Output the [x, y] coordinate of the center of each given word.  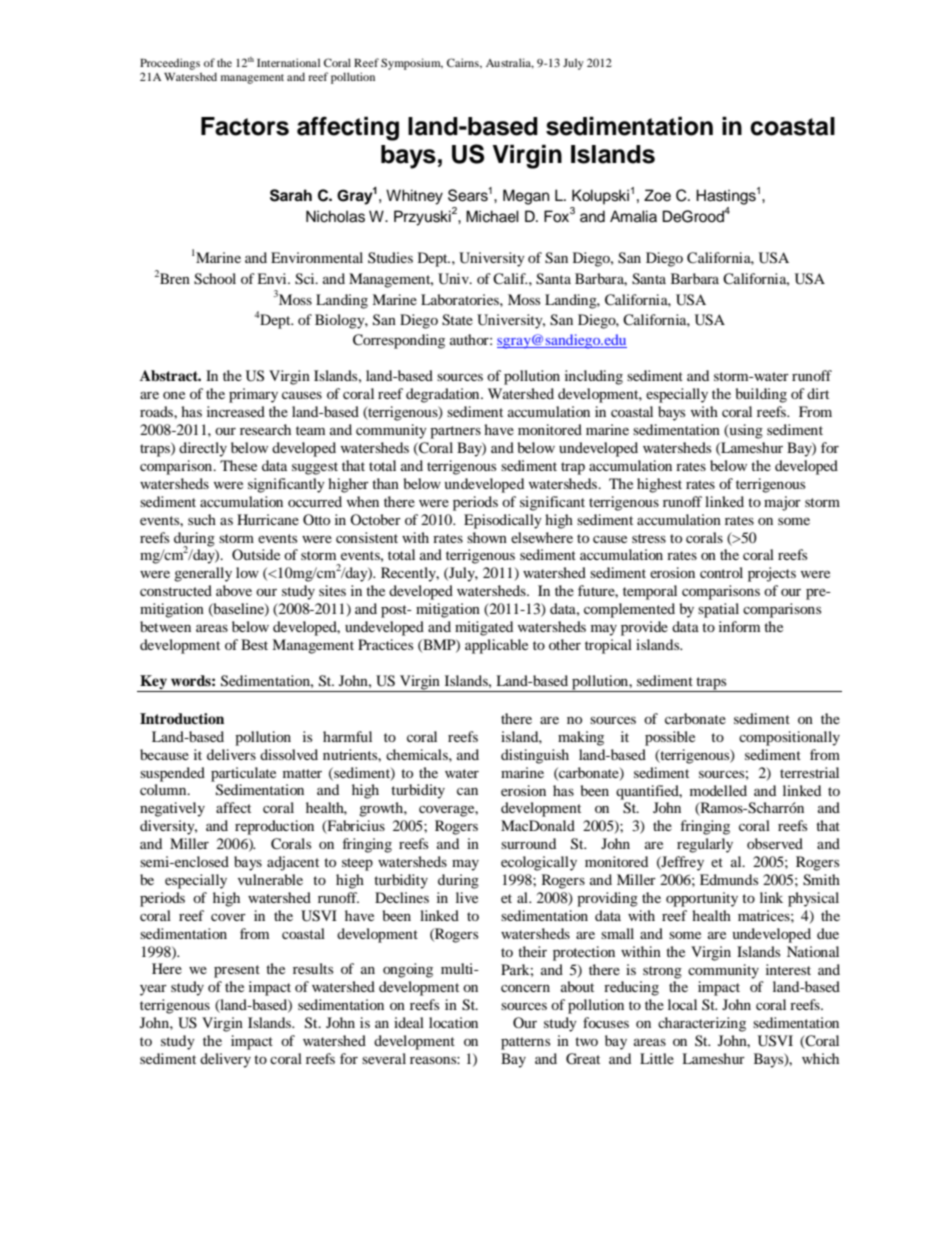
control [721, 572]
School [215, 279]
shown [487, 537]
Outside [256, 554]
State [457, 320]
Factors [245, 126]
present [237, 971]
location [453, 1022]
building [761, 395]
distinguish [535, 756]
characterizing [702, 1024]
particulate [243, 774]
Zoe [657, 195]
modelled [718, 790]
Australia [510, 63]
